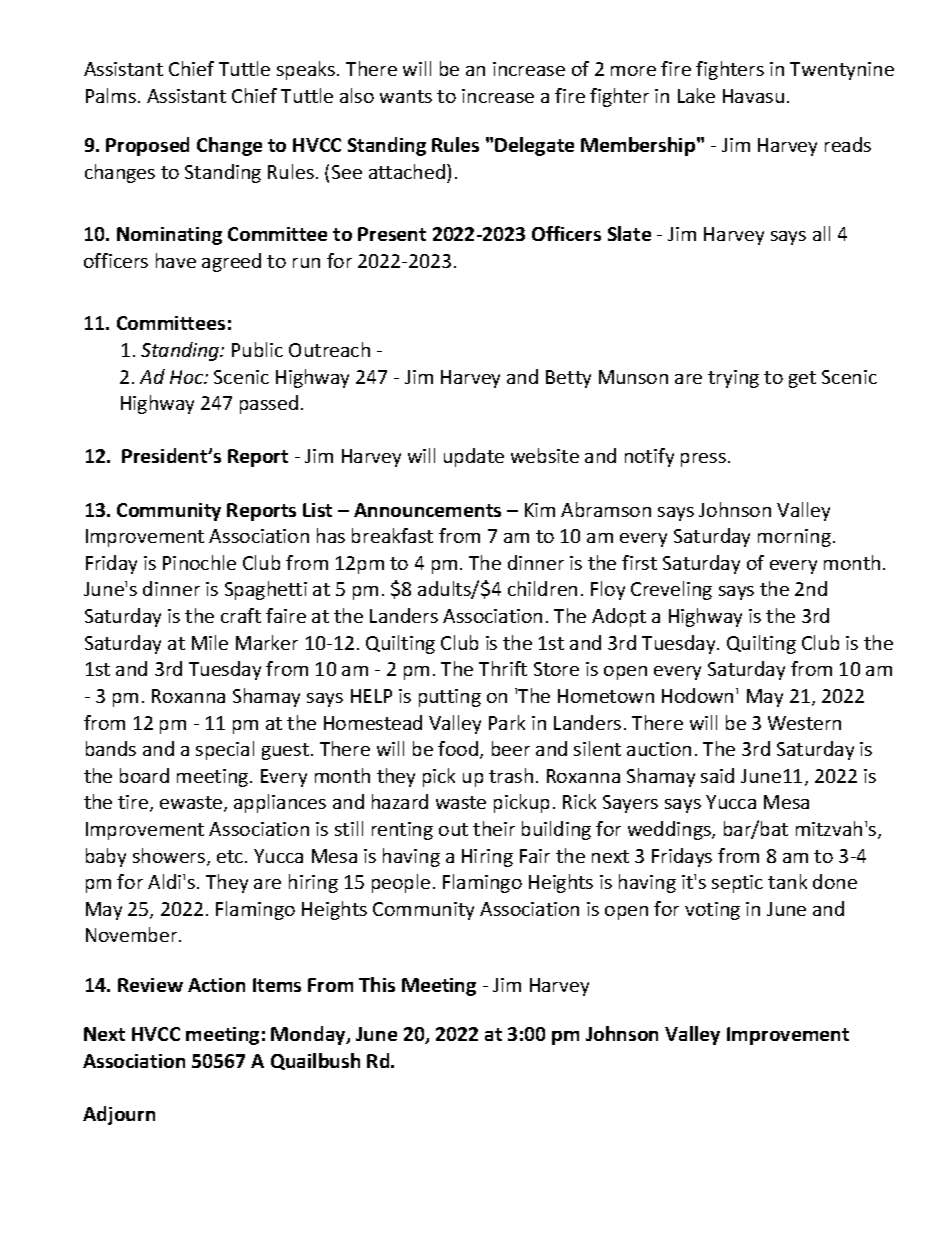 Image resolution: width=952 pixels, height=1233 pixels. I want to click on Announcements, so click(427, 510).
